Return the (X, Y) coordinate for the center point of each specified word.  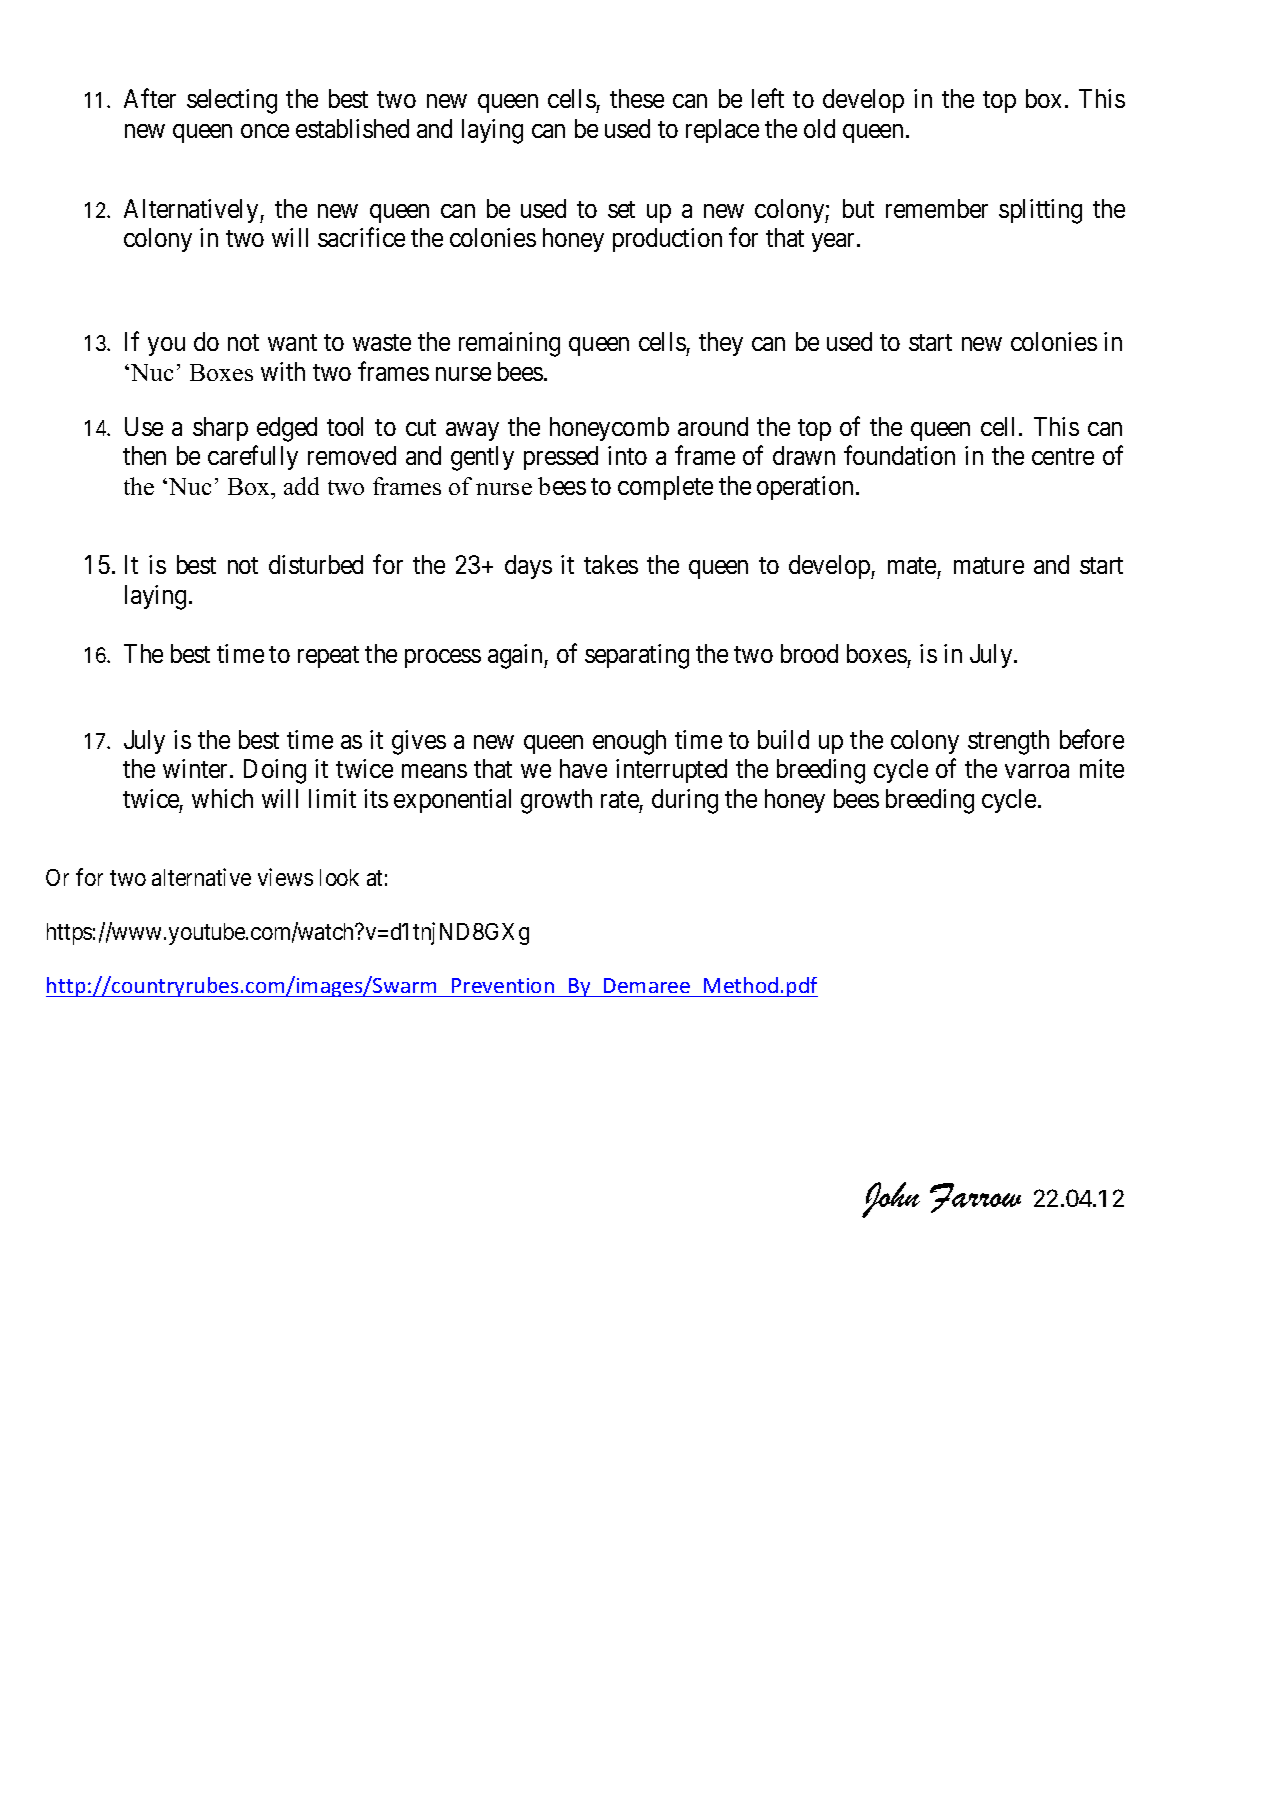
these (637, 98)
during (685, 801)
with (283, 371)
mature (989, 565)
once (265, 131)
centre (1063, 456)
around (713, 426)
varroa (1037, 771)
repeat (328, 657)
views (285, 877)
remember (937, 208)
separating (637, 656)
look (339, 877)
